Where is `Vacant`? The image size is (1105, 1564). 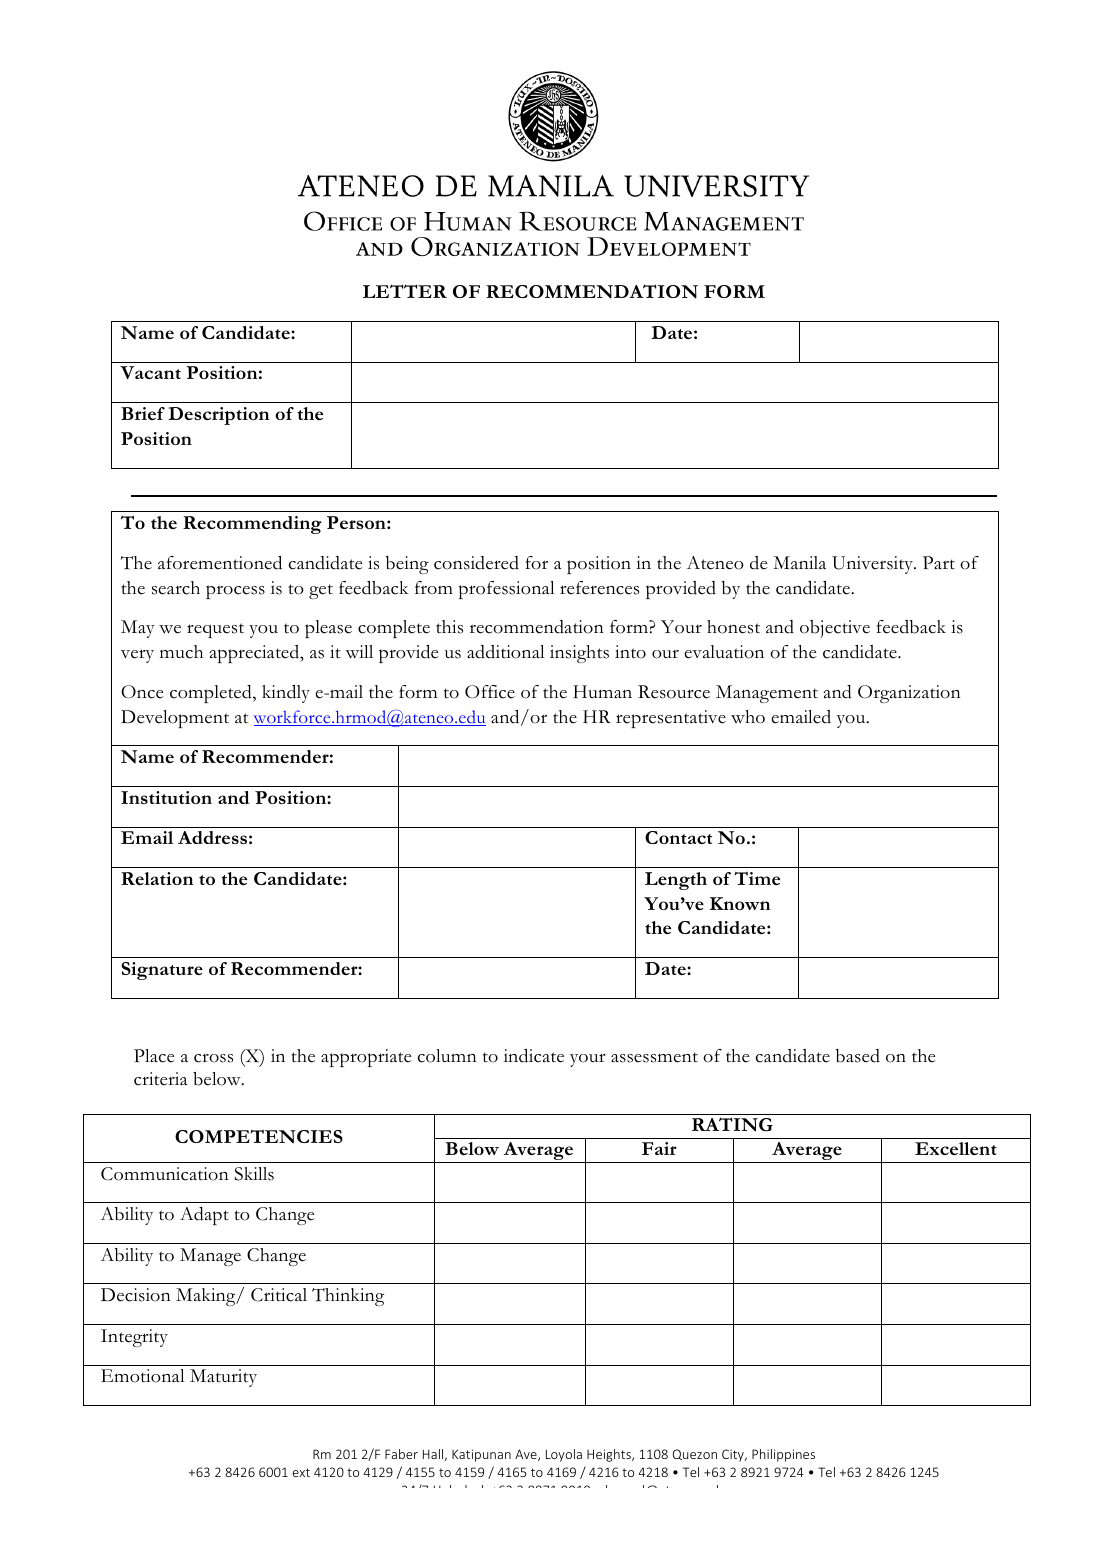
Vacant is located at coordinates (150, 372).
